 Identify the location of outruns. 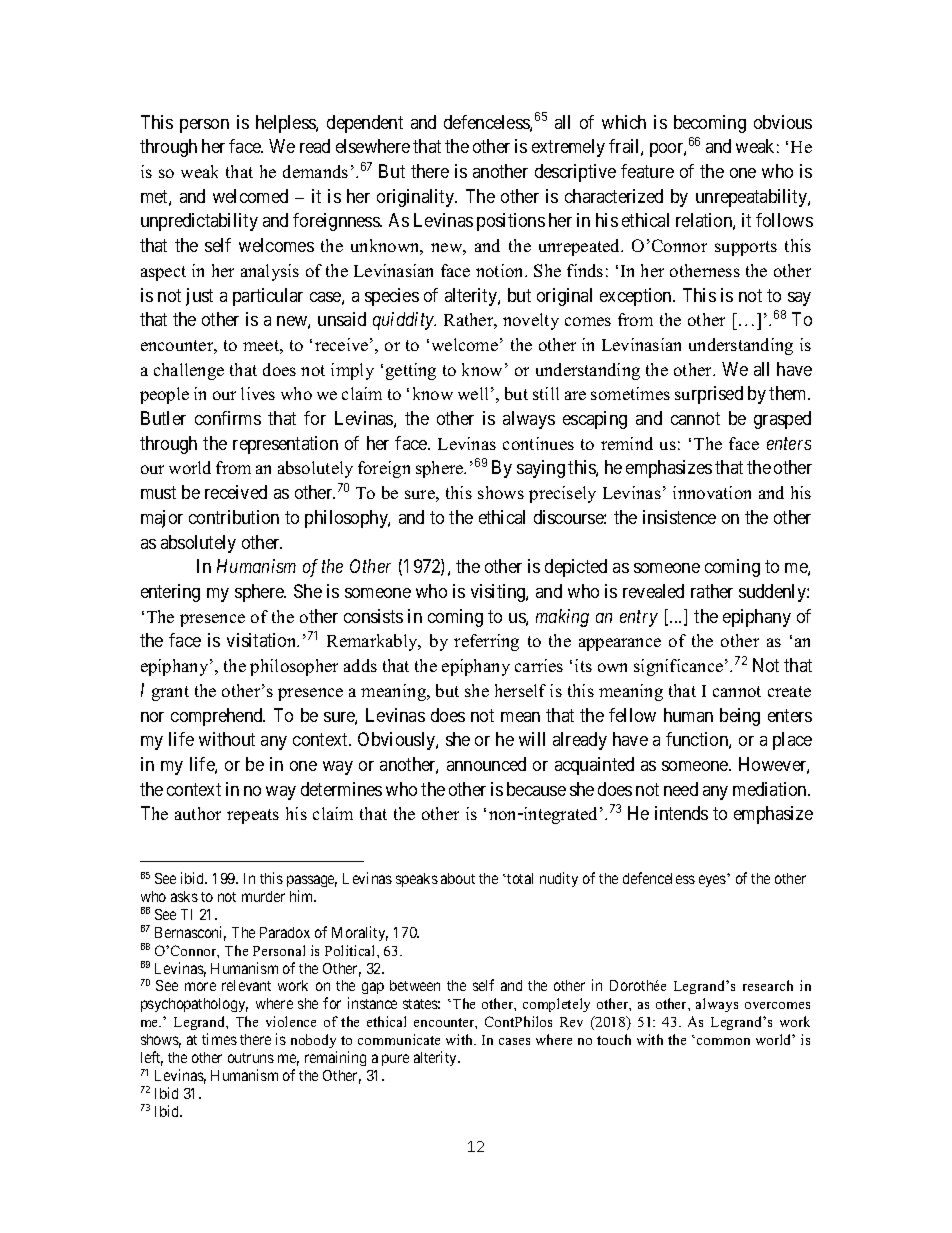
(251, 1058).
